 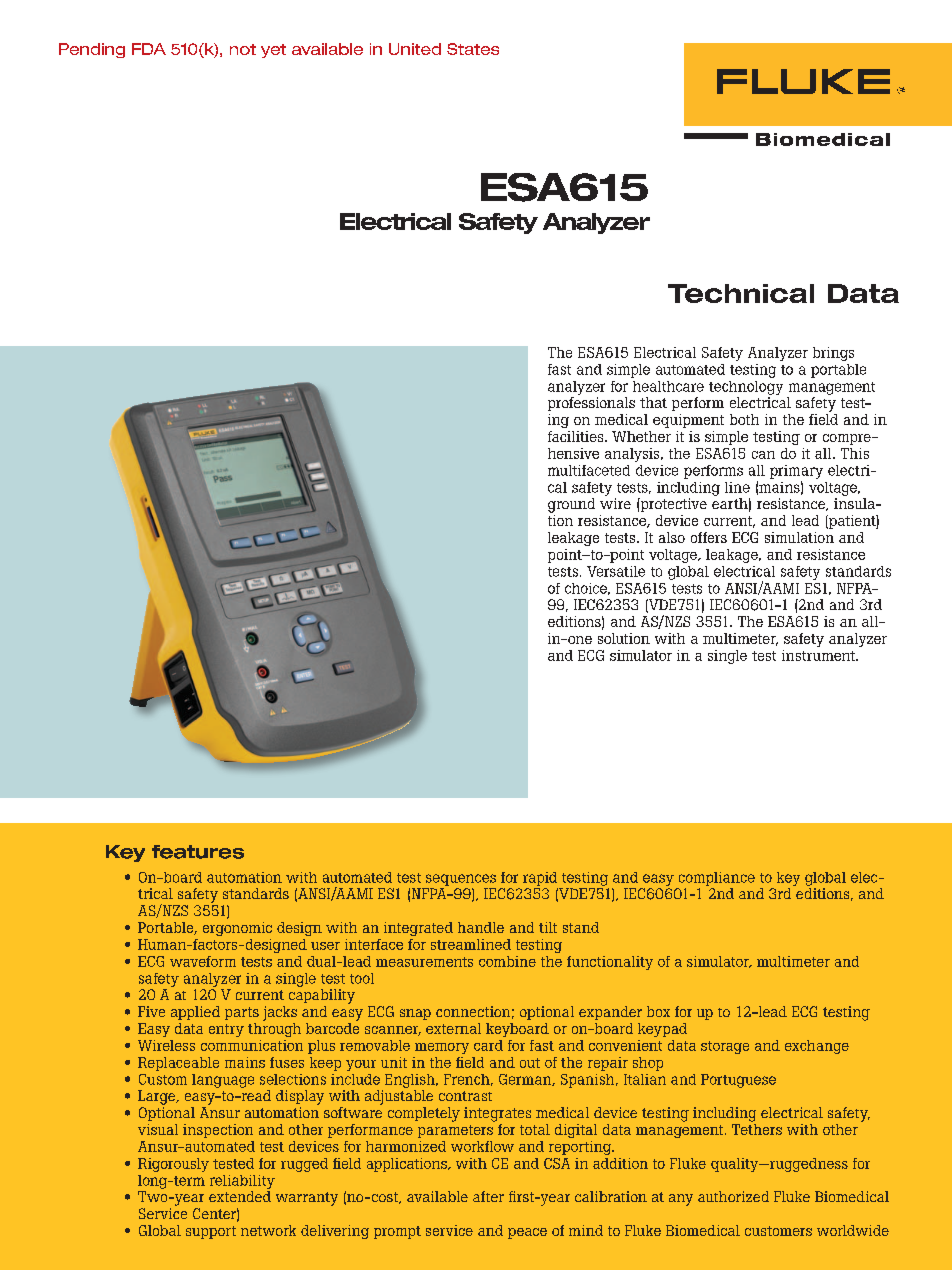 I want to click on authorized, so click(x=733, y=1196).
